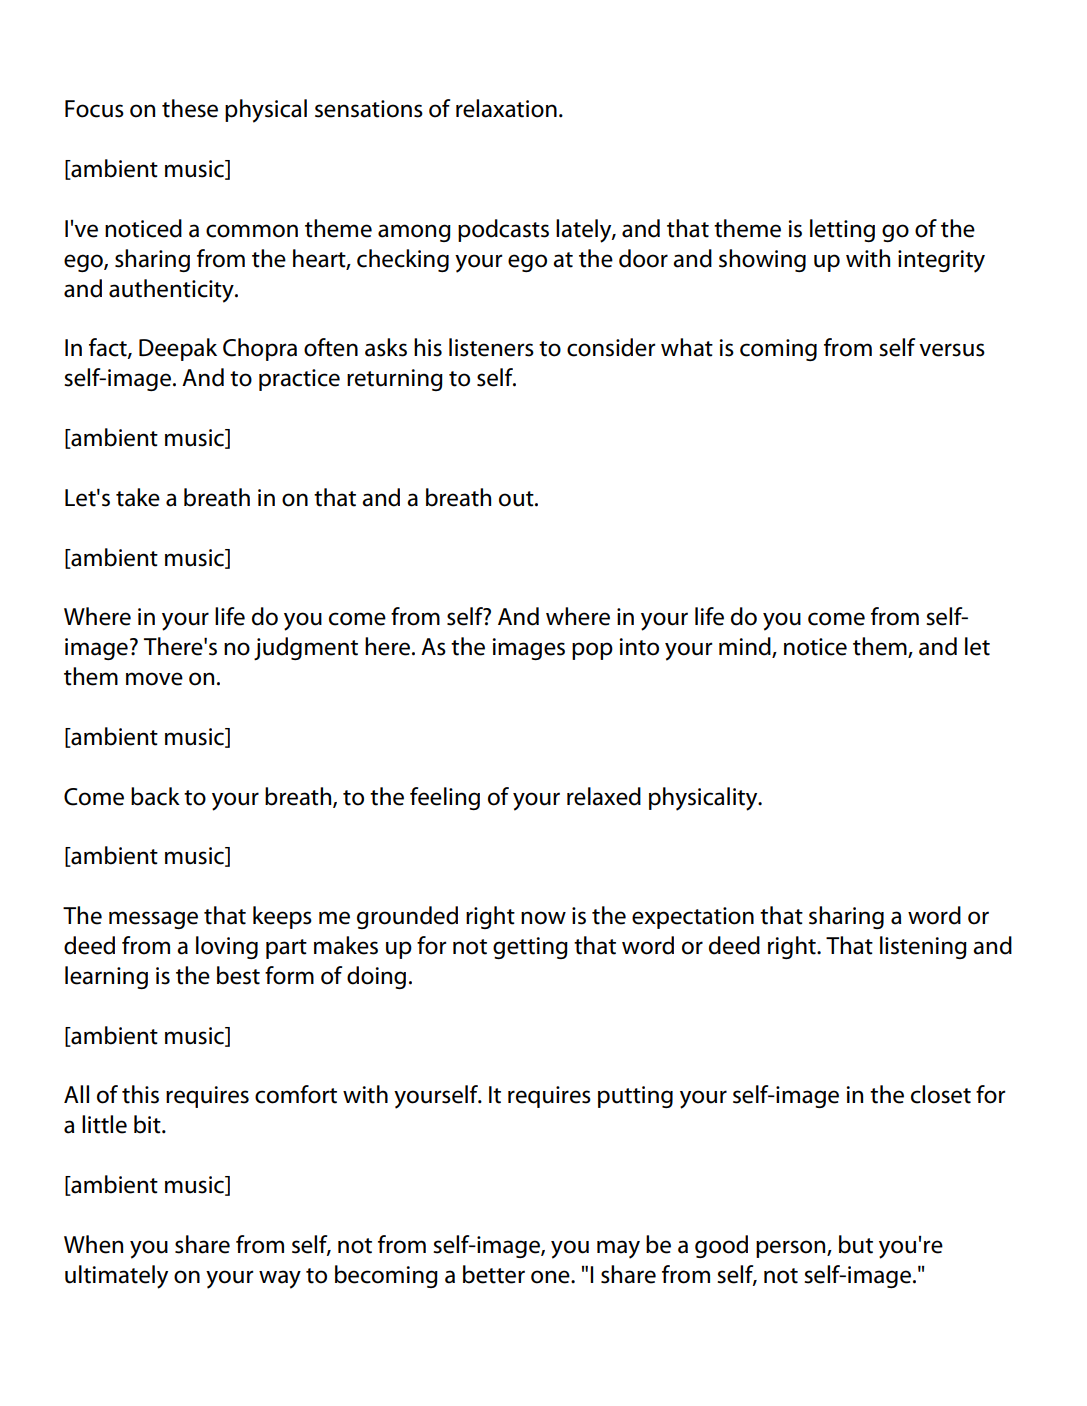 This screenshot has width=1087, height=1406. Describe the element at coordinates (746, 647) in the screenshot. I see `mind` at that location.
